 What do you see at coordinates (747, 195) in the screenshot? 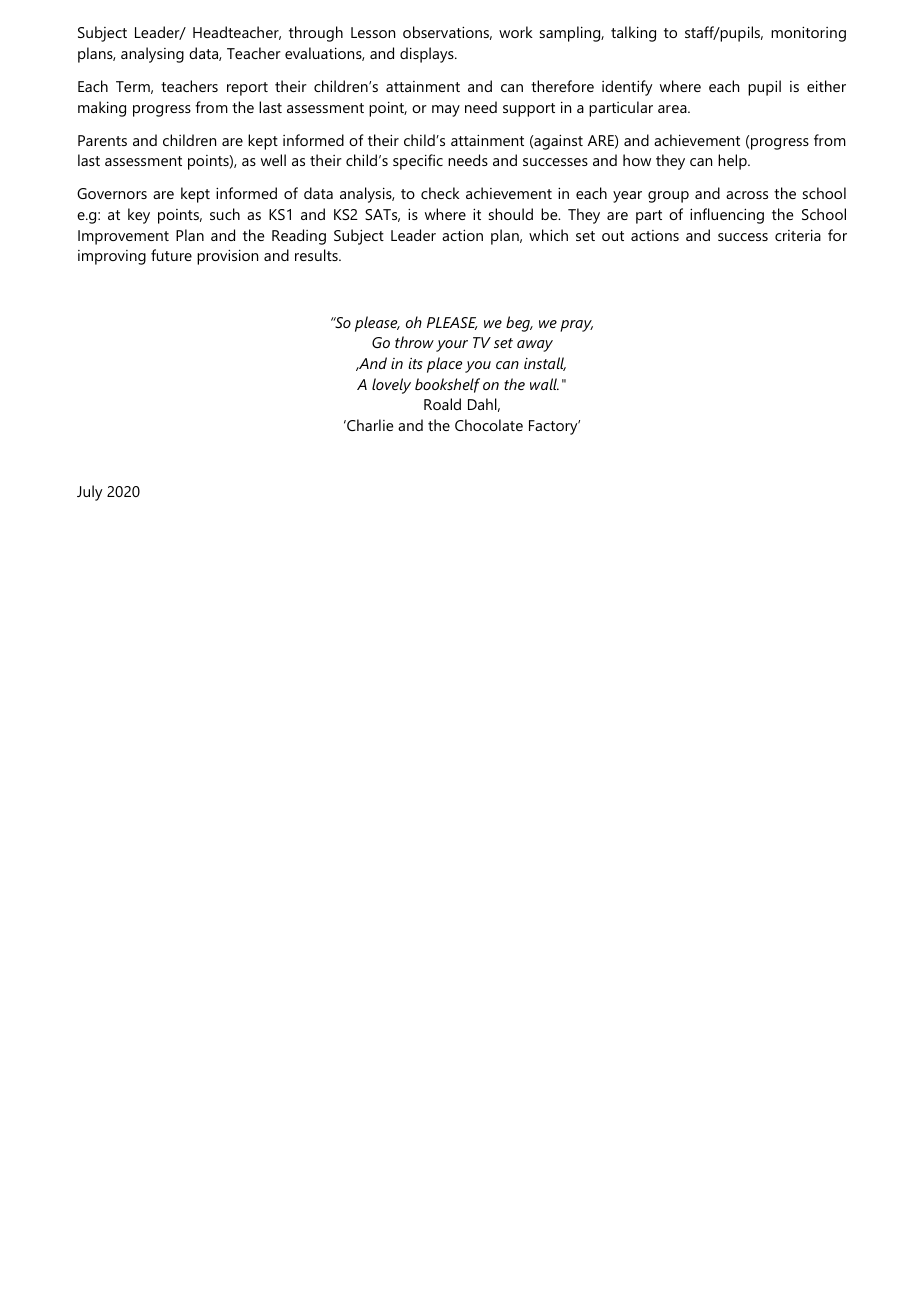
I see `across` at bounding box center [747, 195].
